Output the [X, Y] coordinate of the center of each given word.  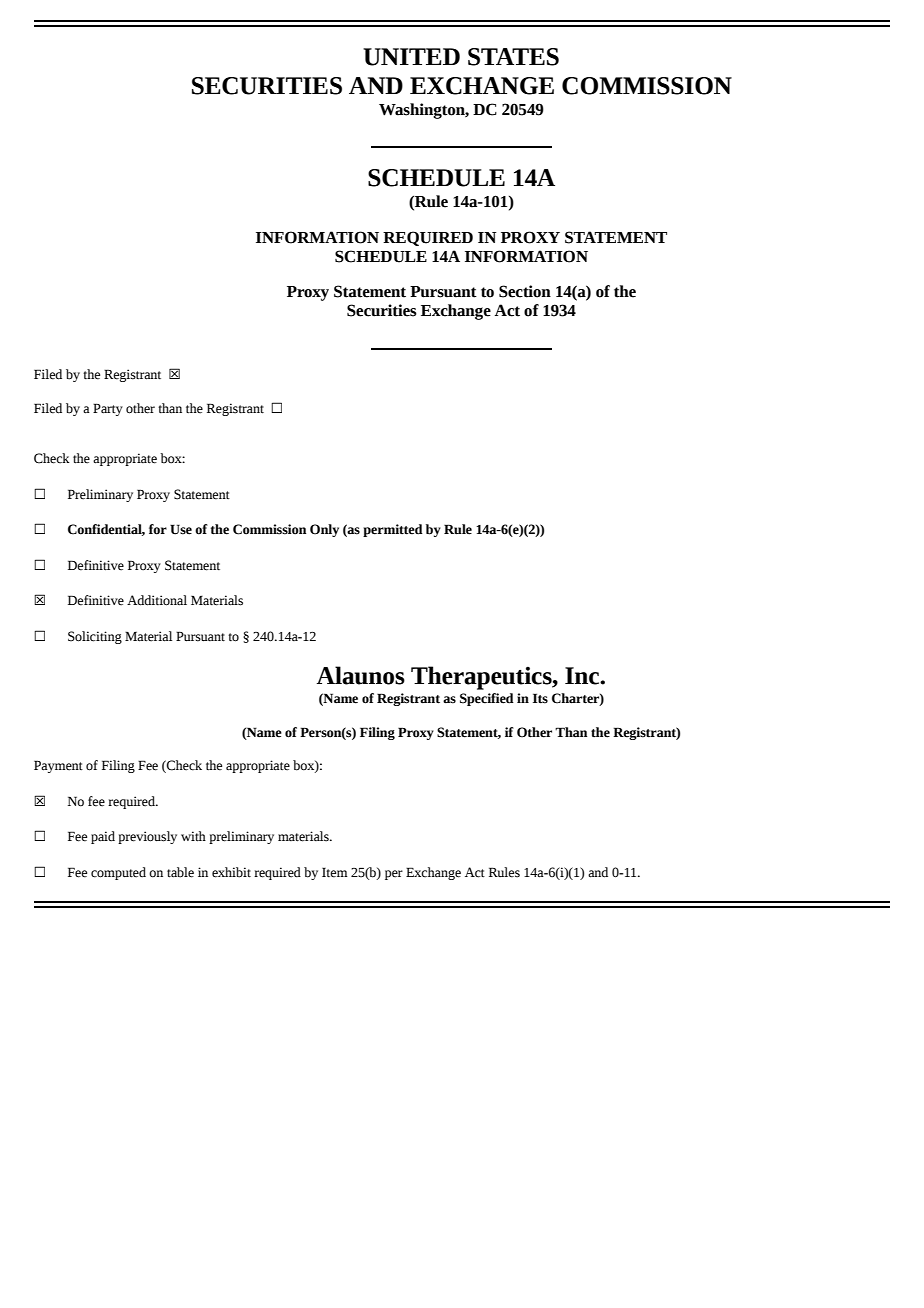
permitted [393, 530]
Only [324, 530]
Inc [583, 676]
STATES [513, 57]
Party [108, 409]
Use [181, 529]
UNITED [411, 57]
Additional [157, 600]
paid [103, 837]
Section [525, 291]
